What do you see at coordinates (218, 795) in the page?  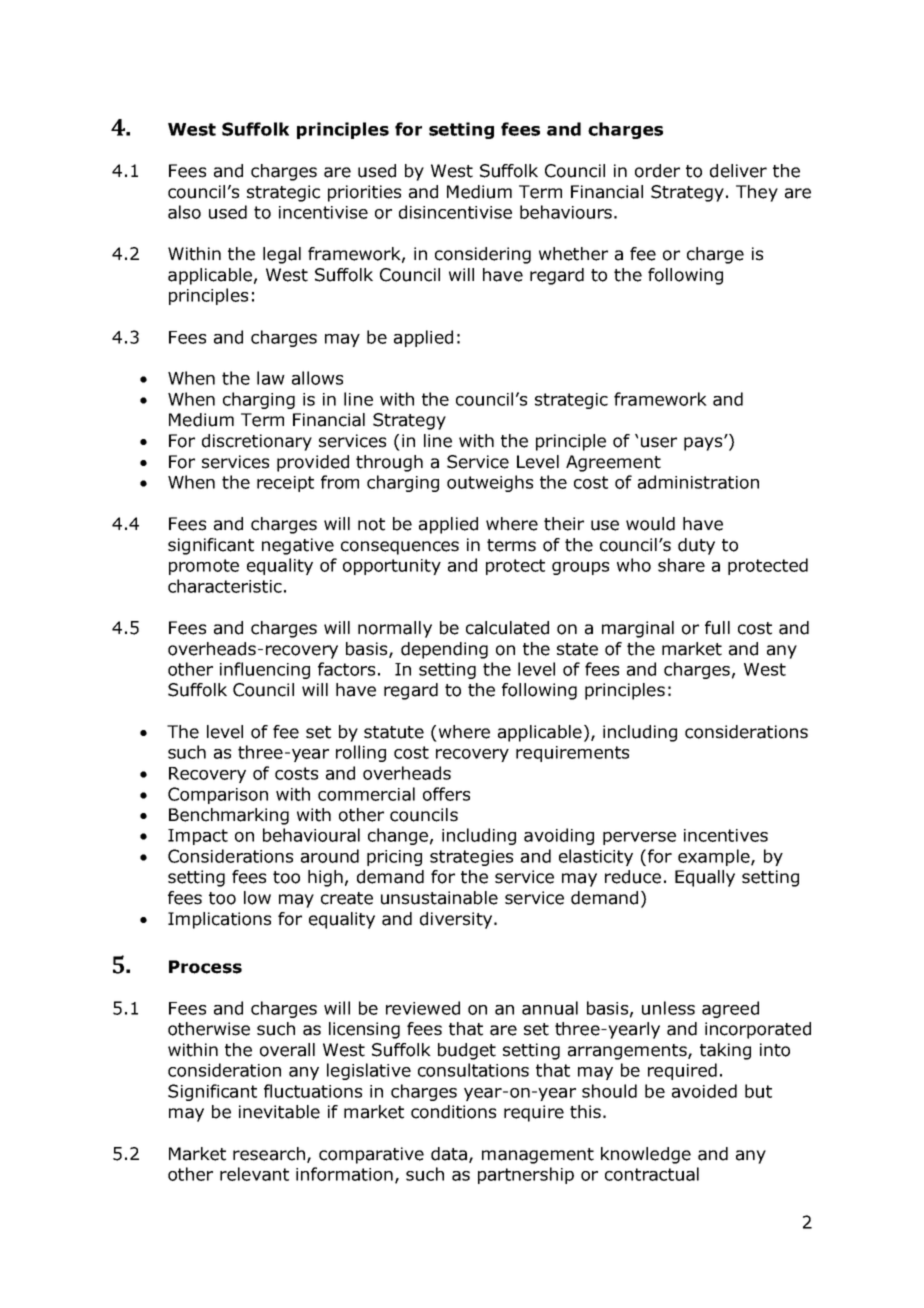 I see `Comparison` at bounding box center [218, 795].
